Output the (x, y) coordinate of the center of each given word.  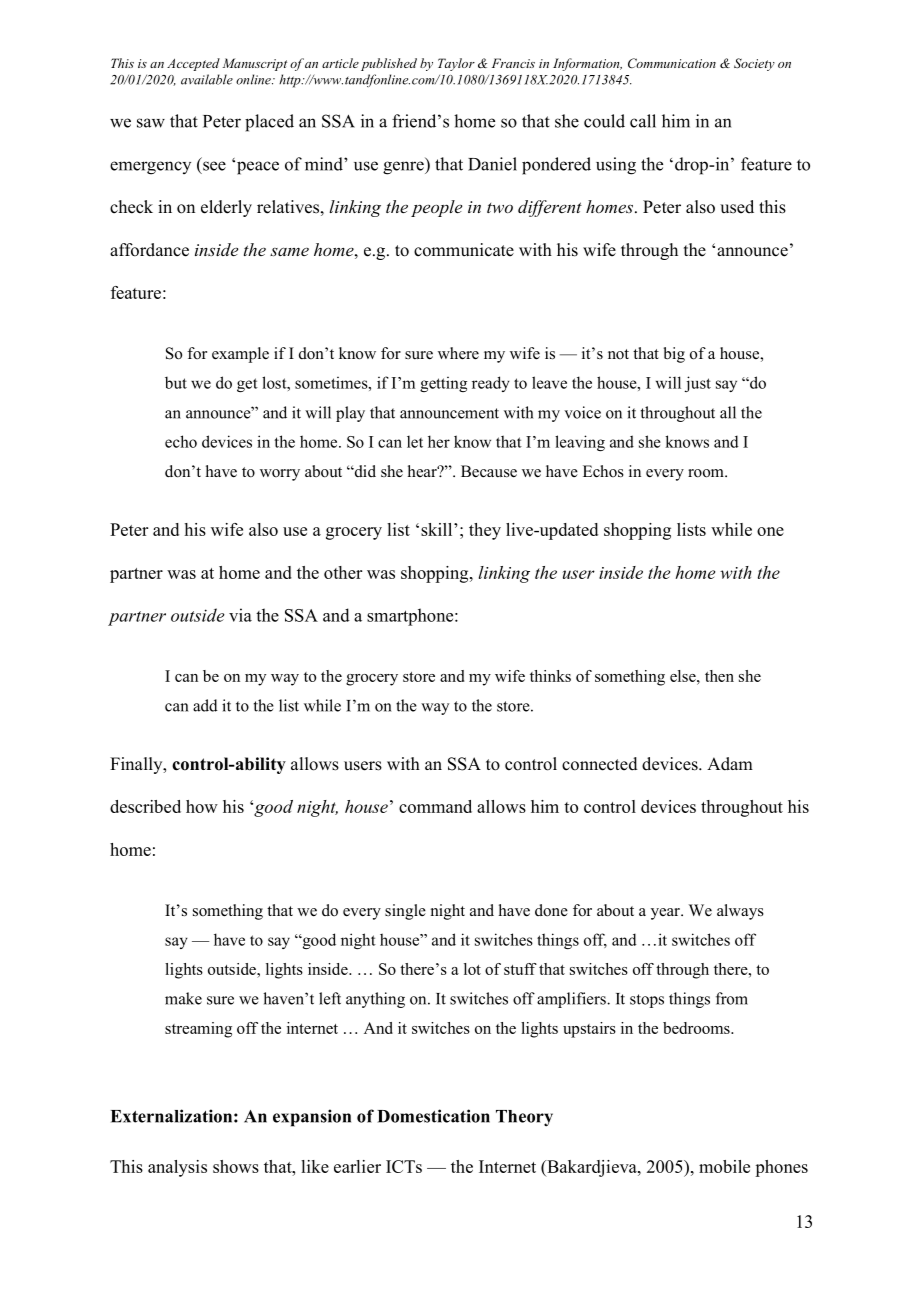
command (435, 806)
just (698, 384)
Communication (672, 63)
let (415, 442)
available (207, 79)
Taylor (456, 64)
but (176, 382)
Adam (730, 764)
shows (236, 1166)
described (145, 806)
